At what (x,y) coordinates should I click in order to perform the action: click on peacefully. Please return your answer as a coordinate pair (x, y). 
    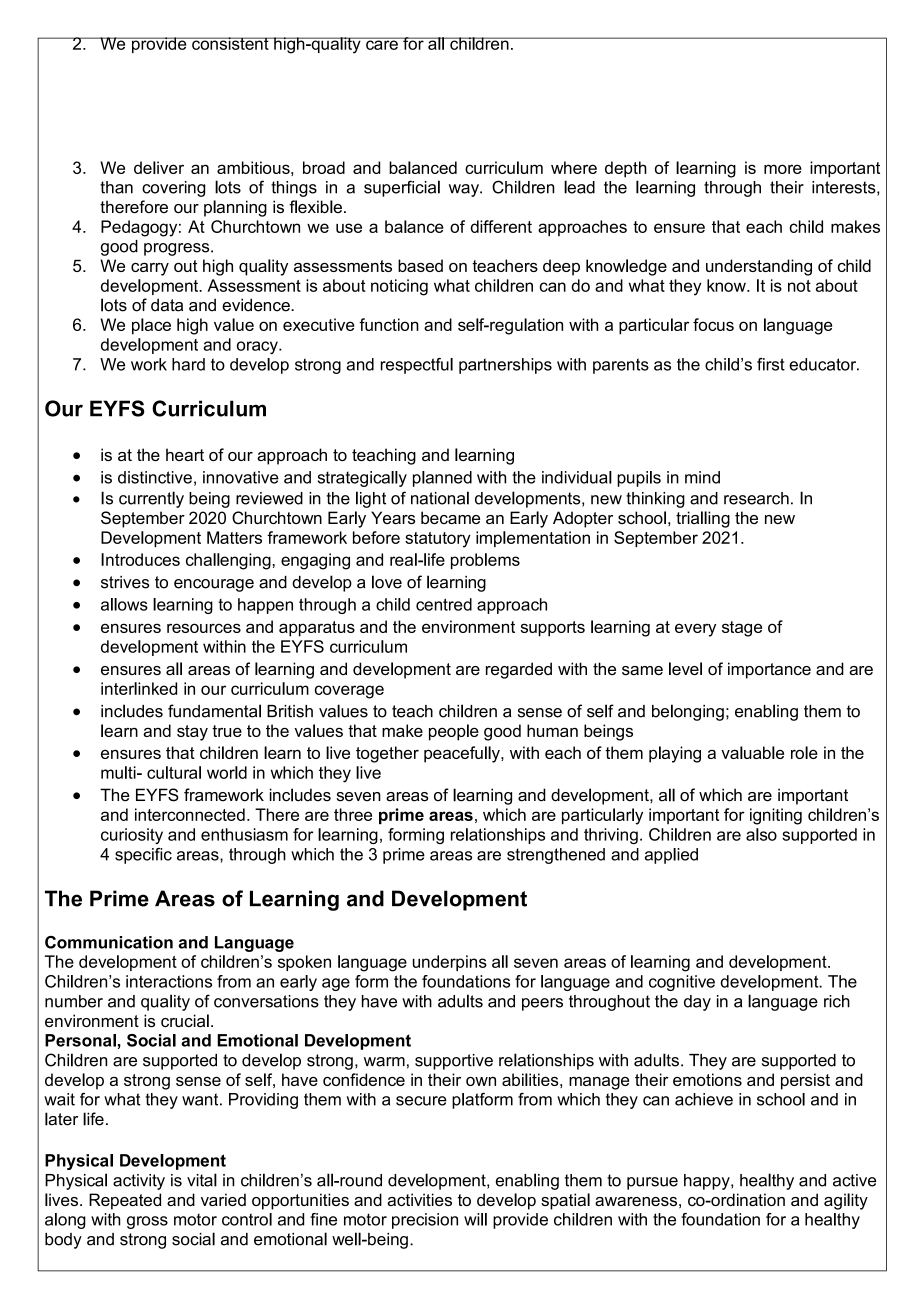
    Looking at the image, I should click on (463, 754).
